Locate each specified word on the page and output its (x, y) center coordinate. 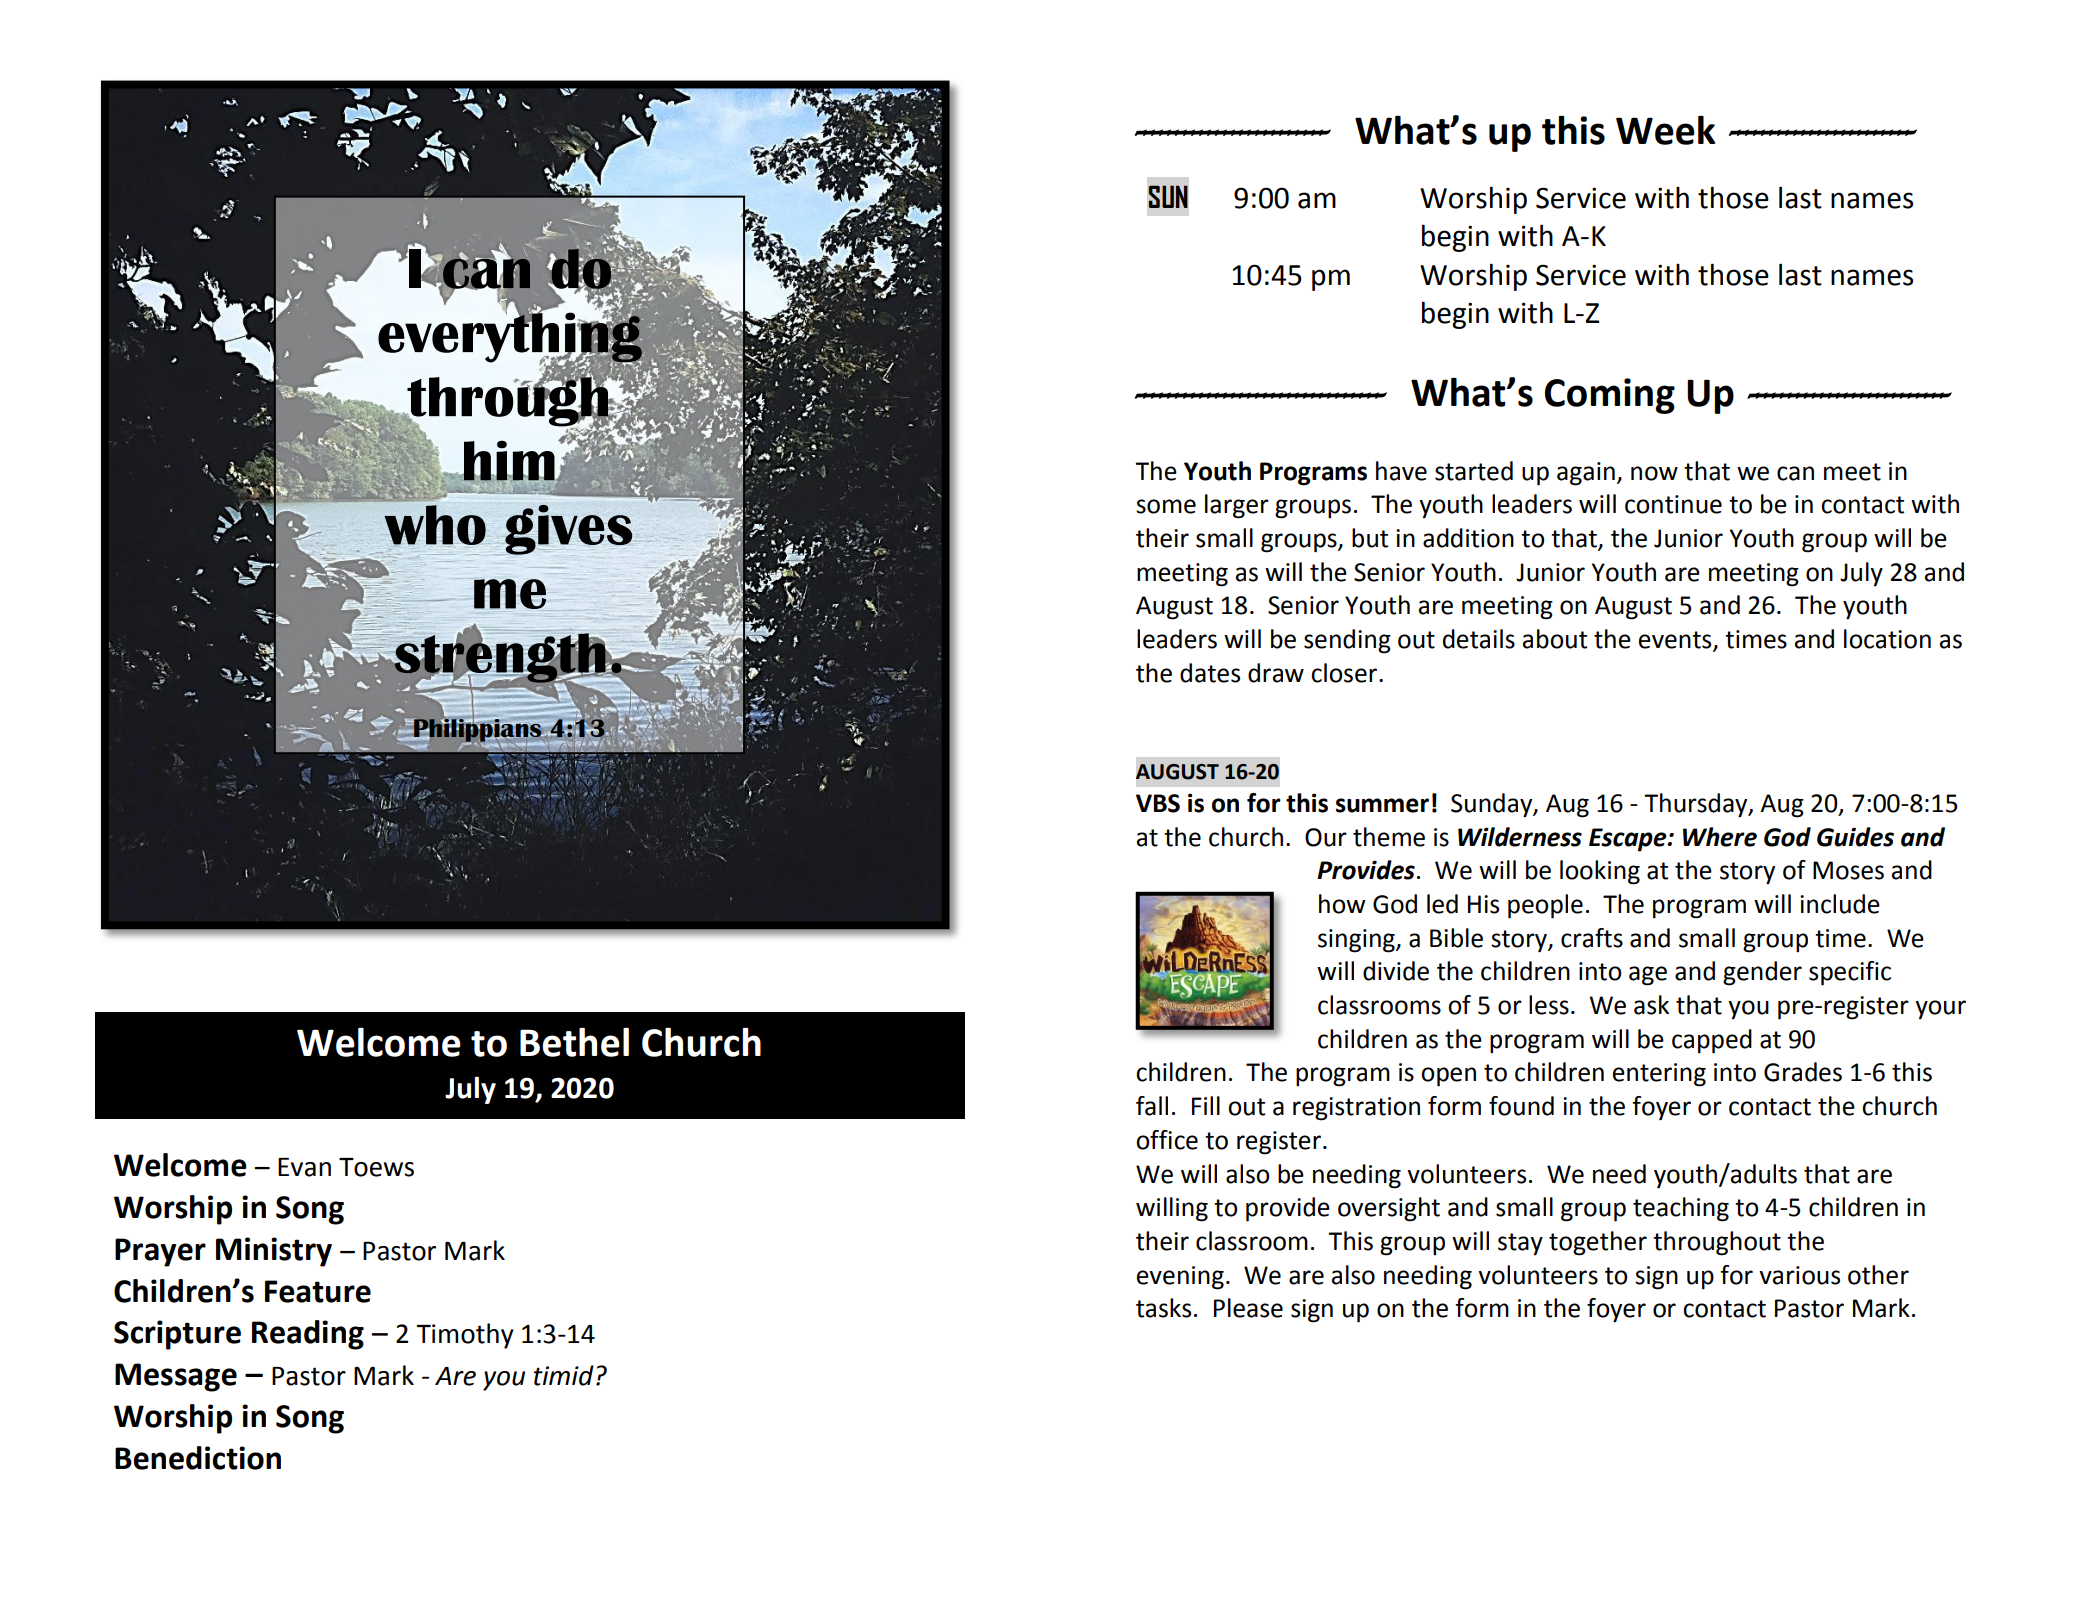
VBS (1158, 803)
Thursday (1697, 805)
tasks (1163, 1308)
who (435, 525)
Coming (1610, 396)
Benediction (198, 1458)
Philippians (479, 730)
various (1799, 1275)
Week (1666, 130)
